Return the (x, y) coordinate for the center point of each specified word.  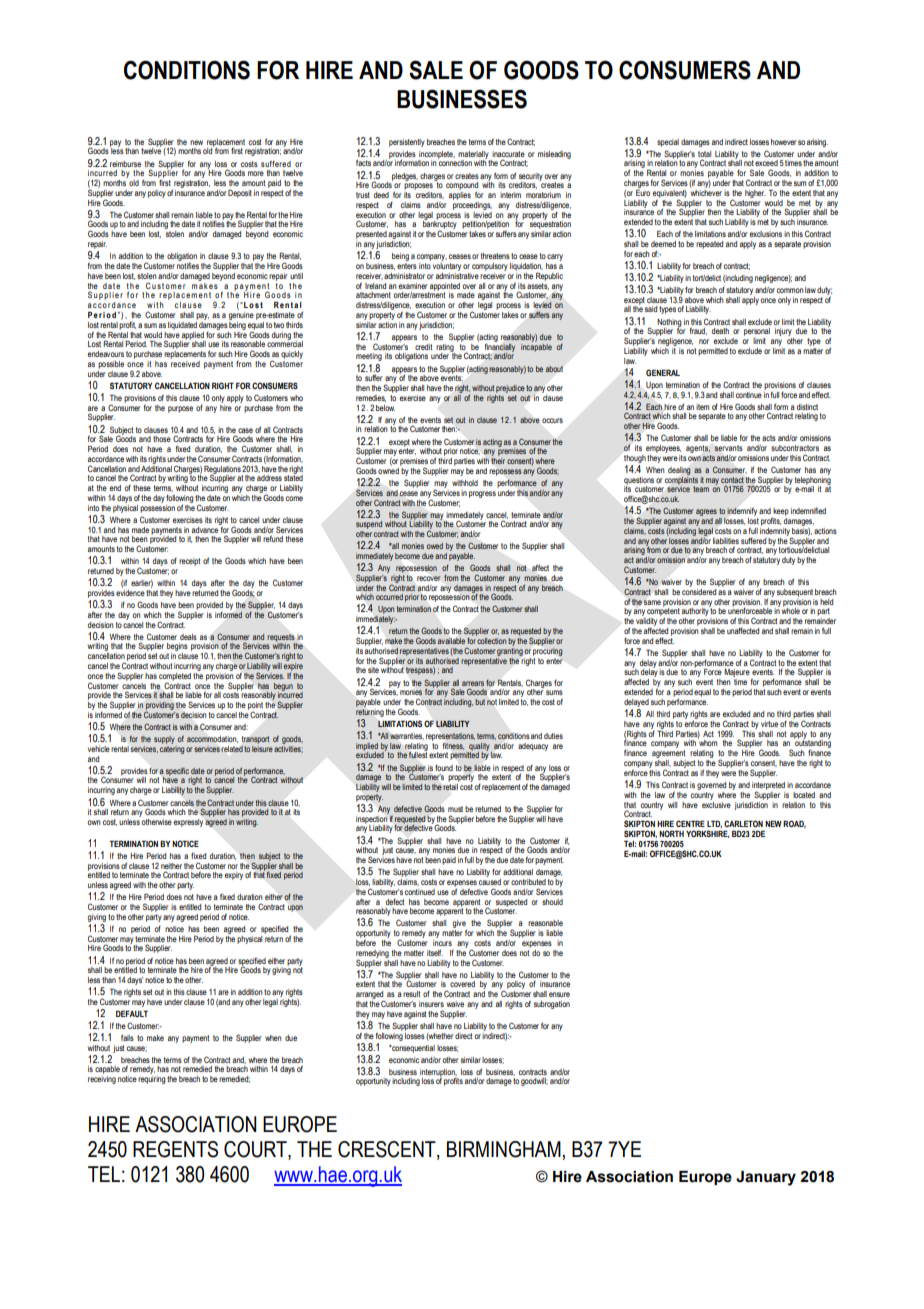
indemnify (742, 513)
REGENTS (175, 1149)
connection (455, 162)
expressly (188, 823)
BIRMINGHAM (504, 1149)
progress (482, 494)
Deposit (240, 193)
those (162, 439)
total (704, 154)
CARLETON (743, 823)
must (455, 809)
